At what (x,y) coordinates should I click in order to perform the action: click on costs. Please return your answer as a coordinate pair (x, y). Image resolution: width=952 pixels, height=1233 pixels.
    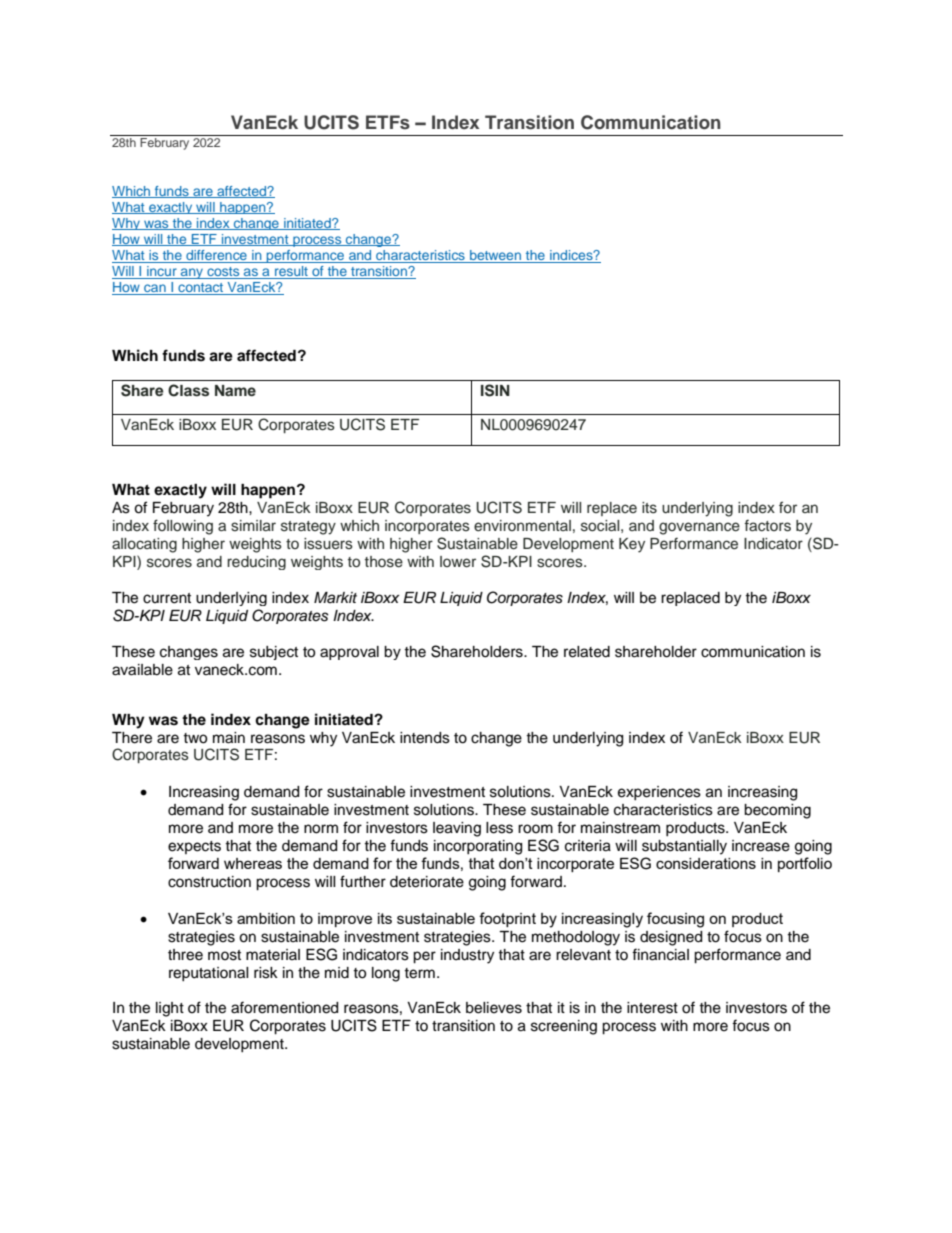
    Looking at the image, I should click on (223, 273).
